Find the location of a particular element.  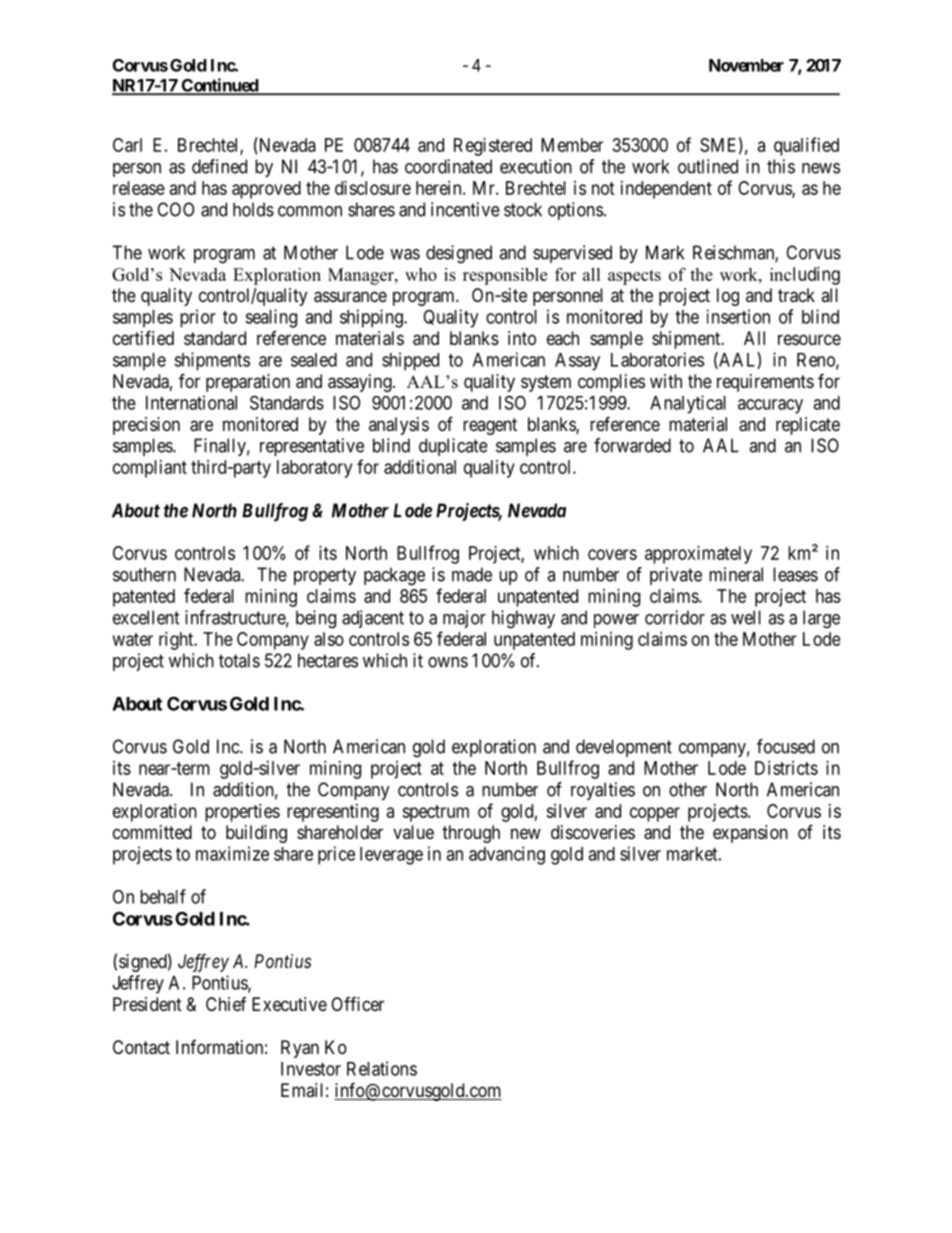

focused is located at coordinates (786, 746).
